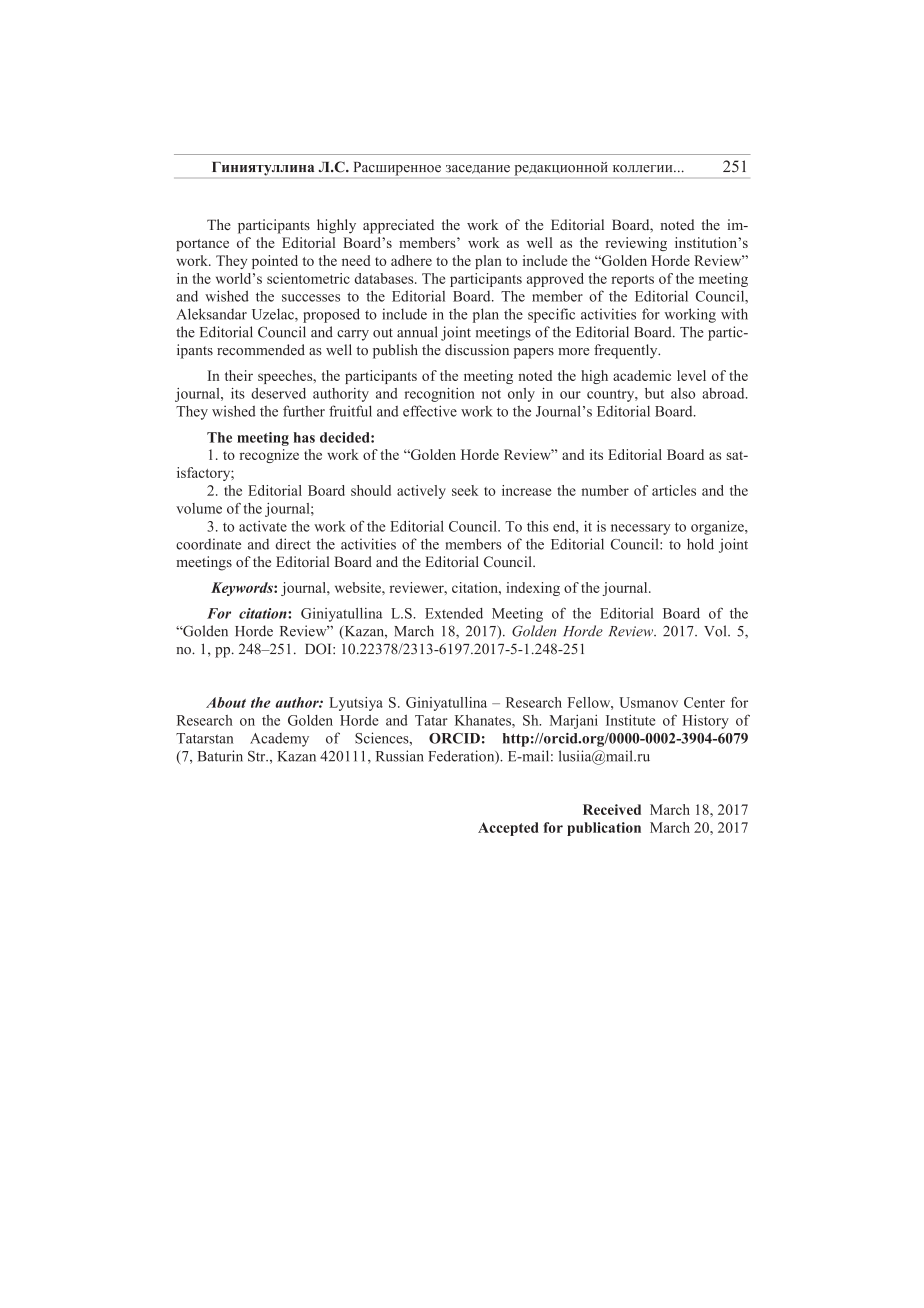  Describe the element at coordinates (465, 490) in the screenshot. I see `seek` at that location.
